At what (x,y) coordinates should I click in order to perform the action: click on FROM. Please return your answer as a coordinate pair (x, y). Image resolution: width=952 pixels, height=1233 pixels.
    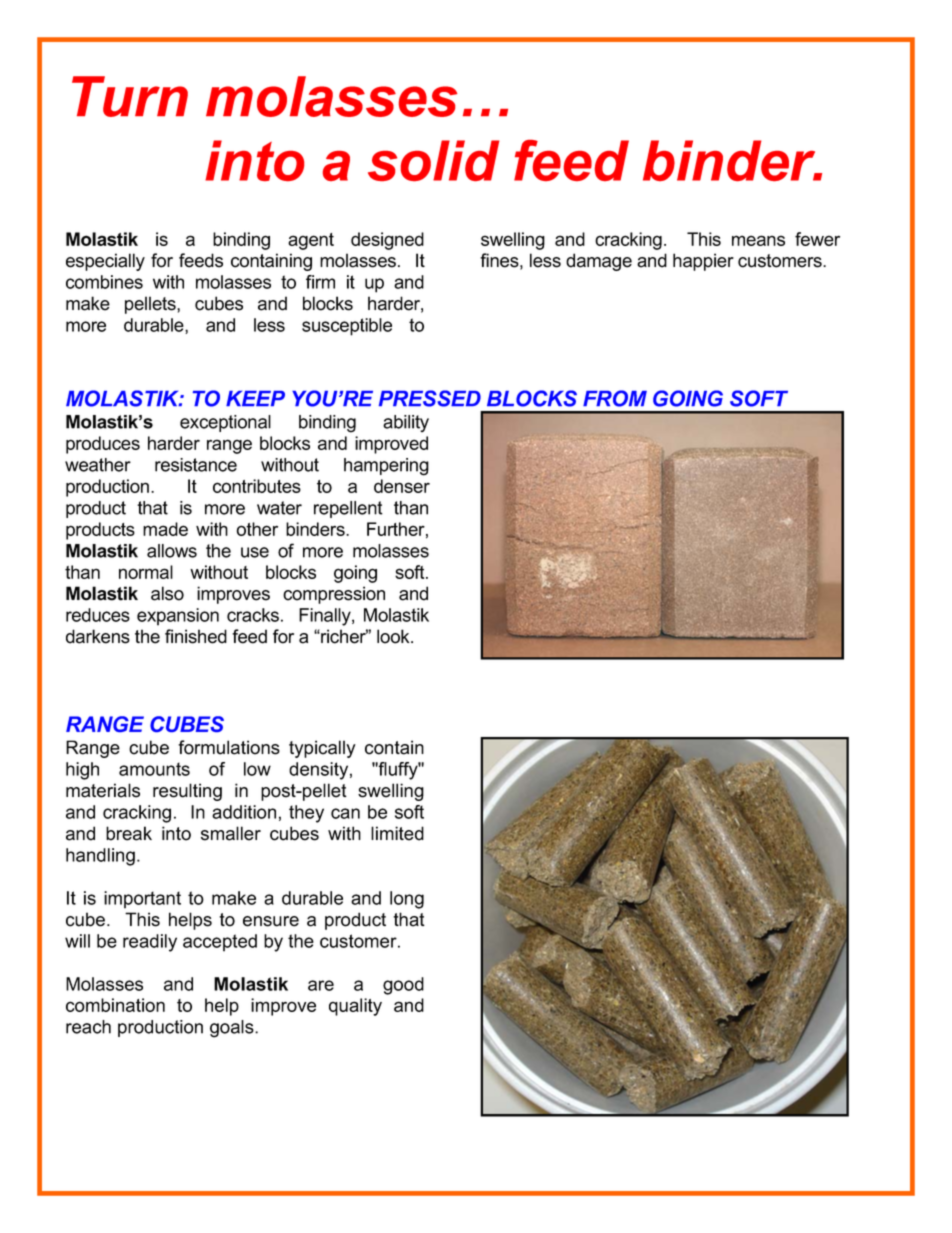
    Looking at the image, I should click on (615, 398).
